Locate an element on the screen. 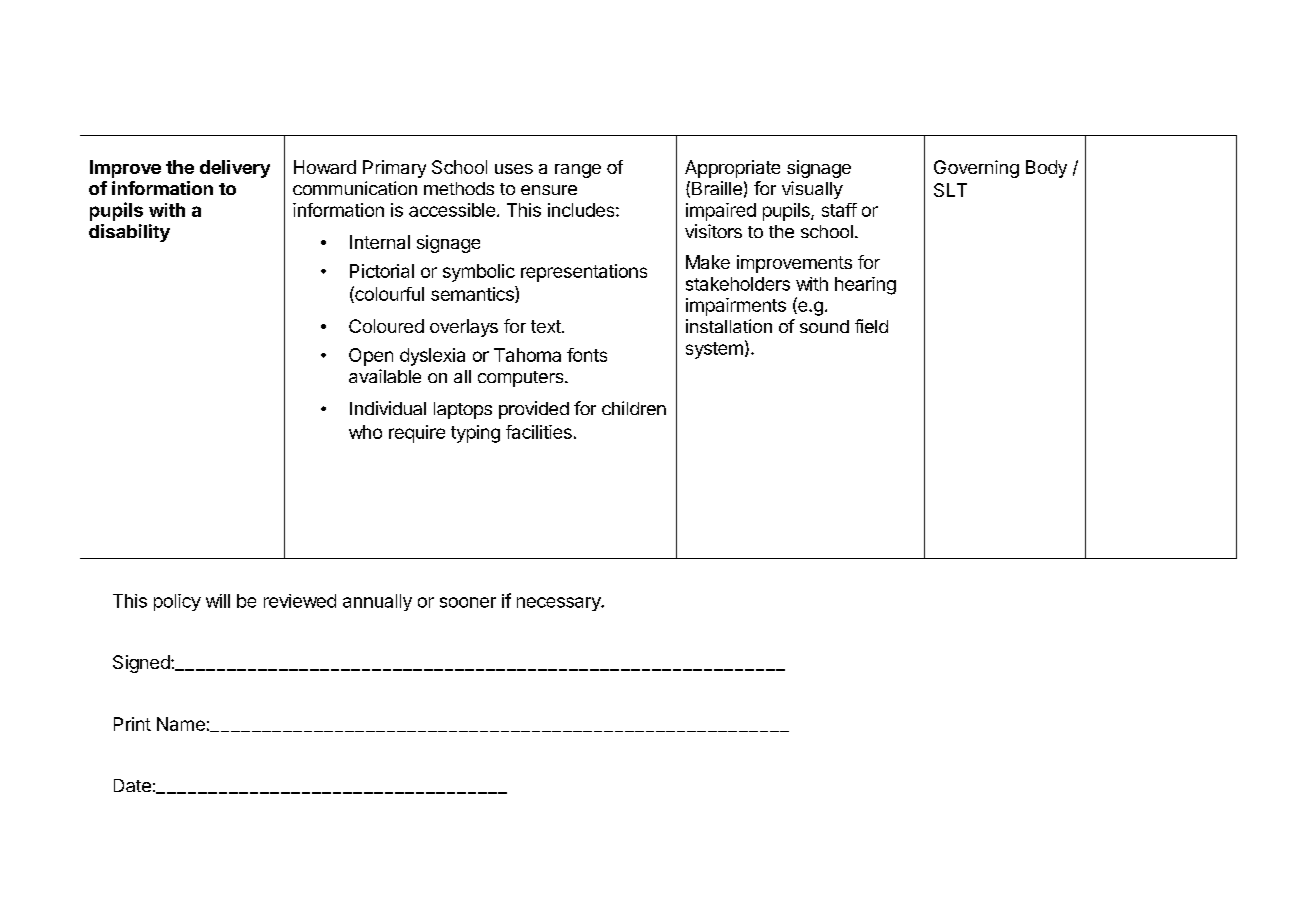  Print is located at coordinates (132, 724).
